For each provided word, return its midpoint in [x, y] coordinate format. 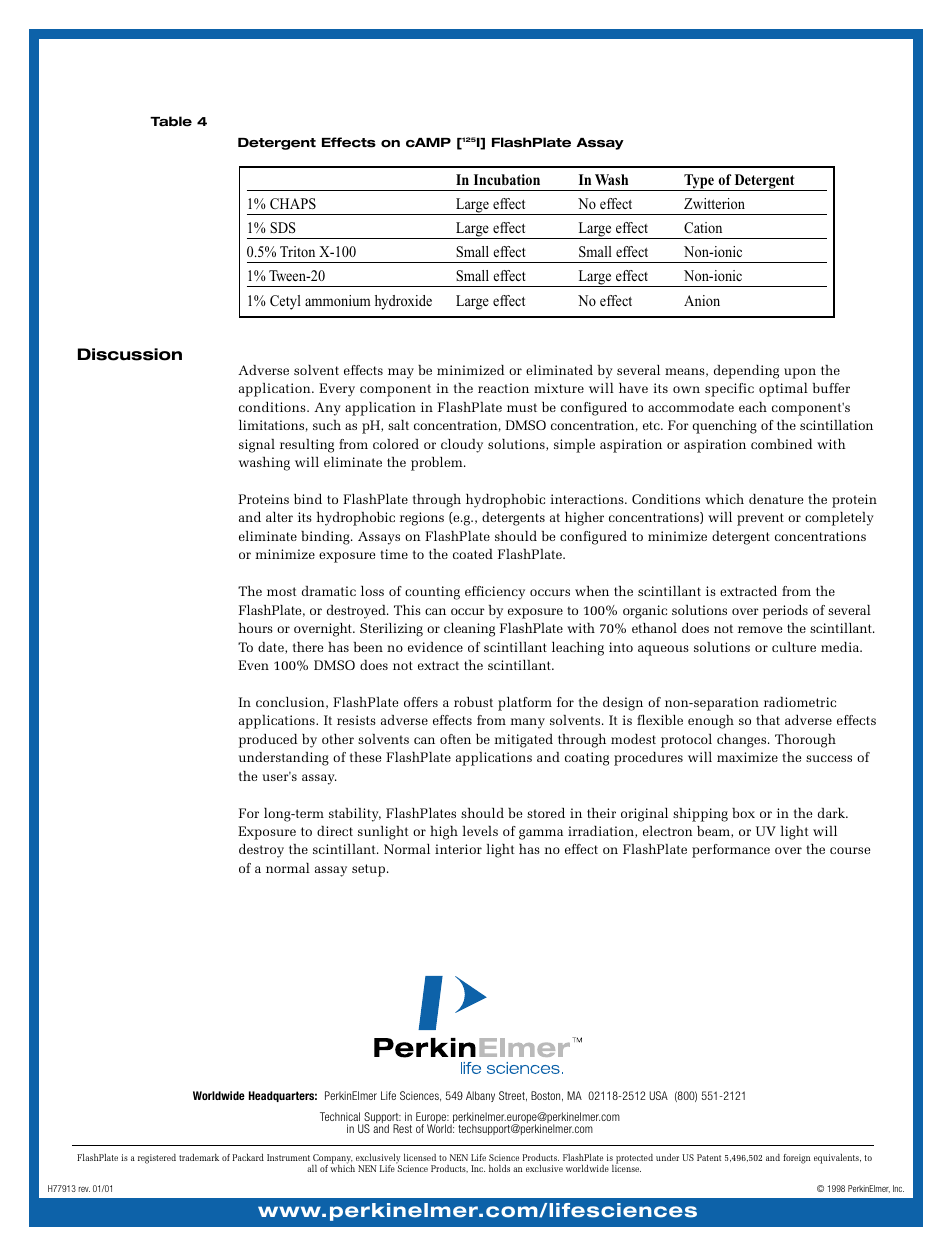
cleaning [469, 630]
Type [699, 182]
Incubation [507, 179]
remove [760, 629]
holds [499, 1168]
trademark [199, 1157]
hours [255, 628]
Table [171, 121]
